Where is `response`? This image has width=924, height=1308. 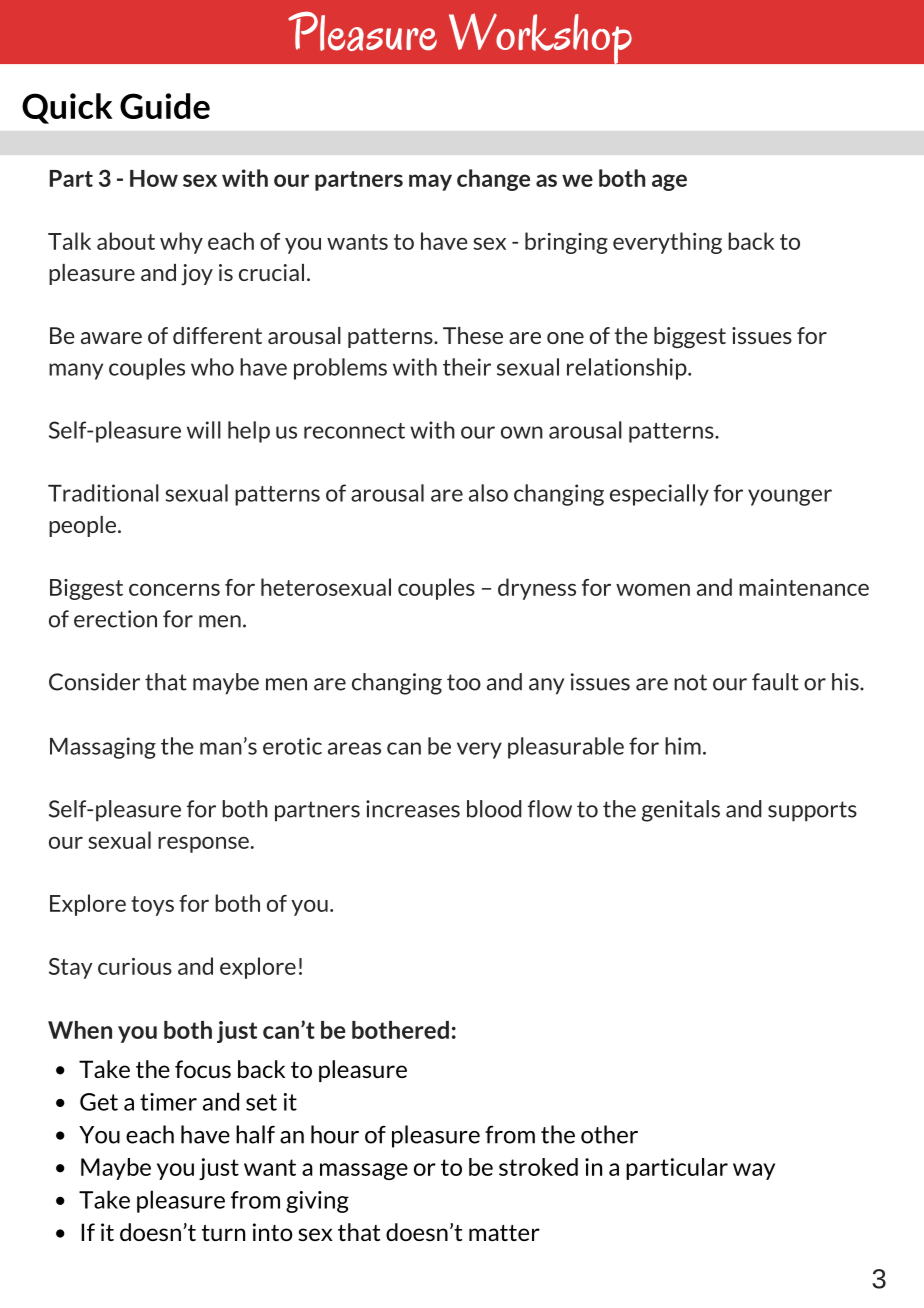
response is located at coordinates (203, 844).
